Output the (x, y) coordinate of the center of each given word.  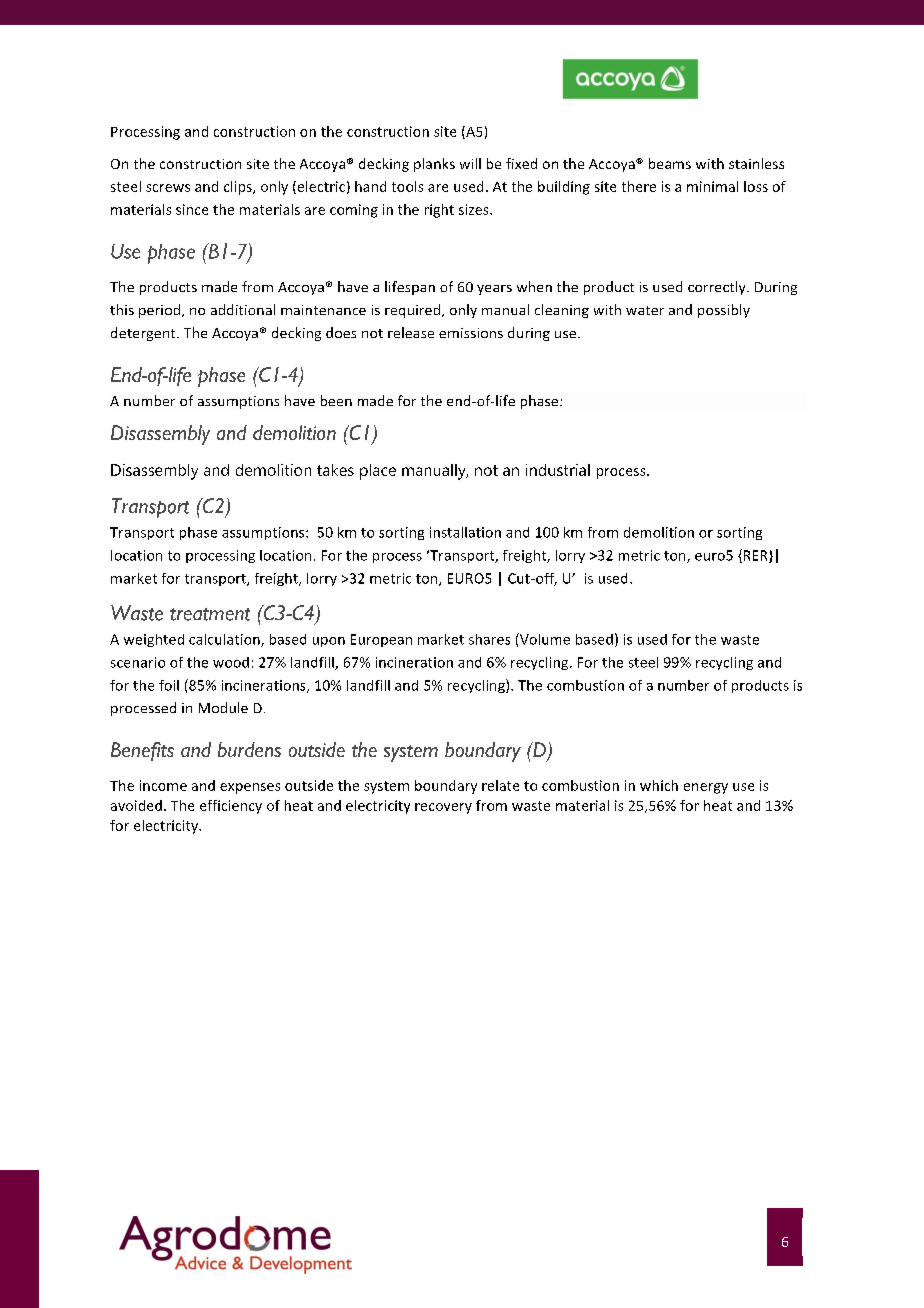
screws (168, 188)
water (645, 310)
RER (755, 556)
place (378, 472)
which (659, 785)
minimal (712, 186)
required (414, 311)
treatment (210, 614)
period (161, 311)
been (336, 400)
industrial (558, 470)
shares (489, 639)
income (163, 785)
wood (231, 662)
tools (407, 186)
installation (465, 532)
